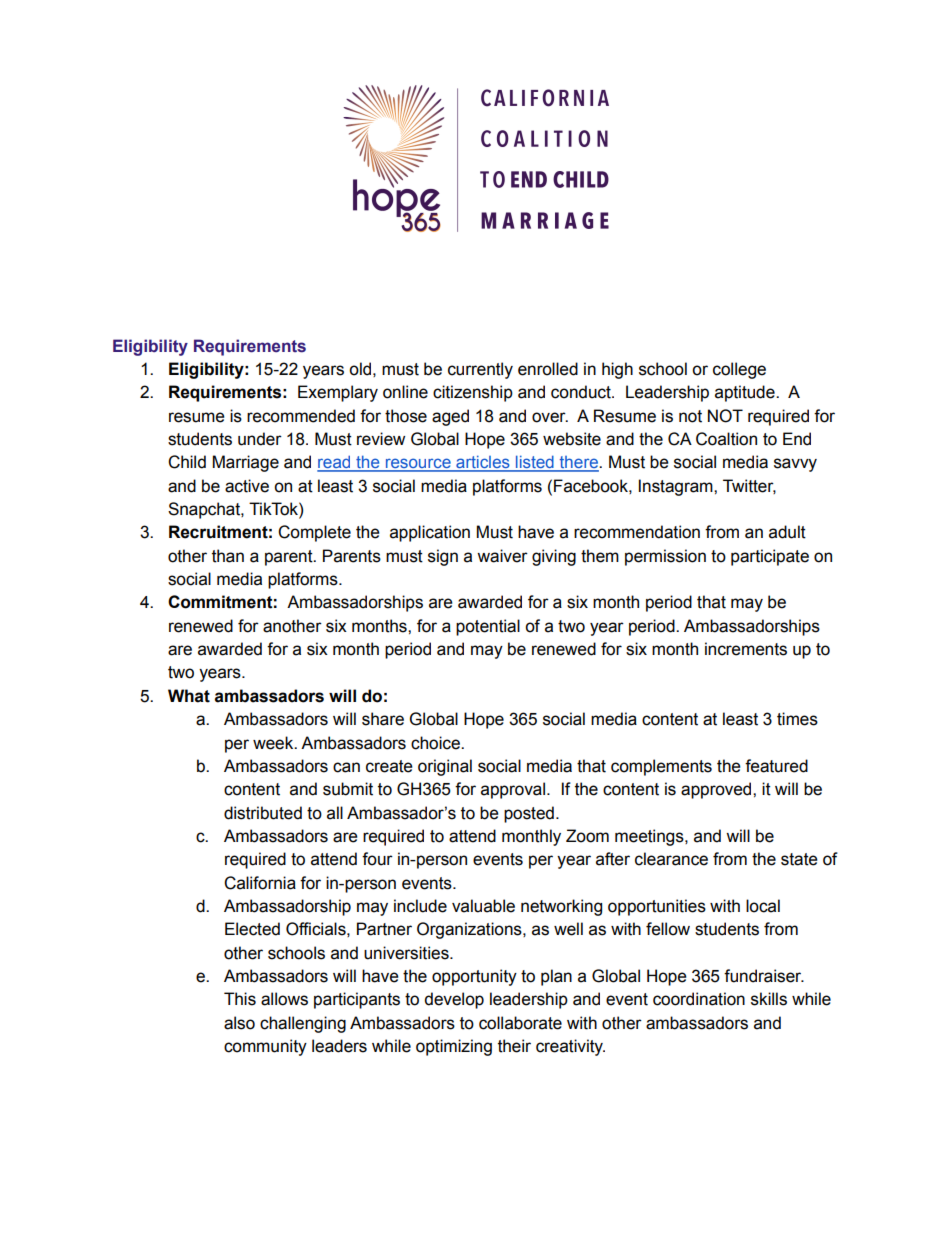 The image size is (952, 1233). Describe the element at coordinates (301, 416) in the screenshot. I see `recommended` at that location.
